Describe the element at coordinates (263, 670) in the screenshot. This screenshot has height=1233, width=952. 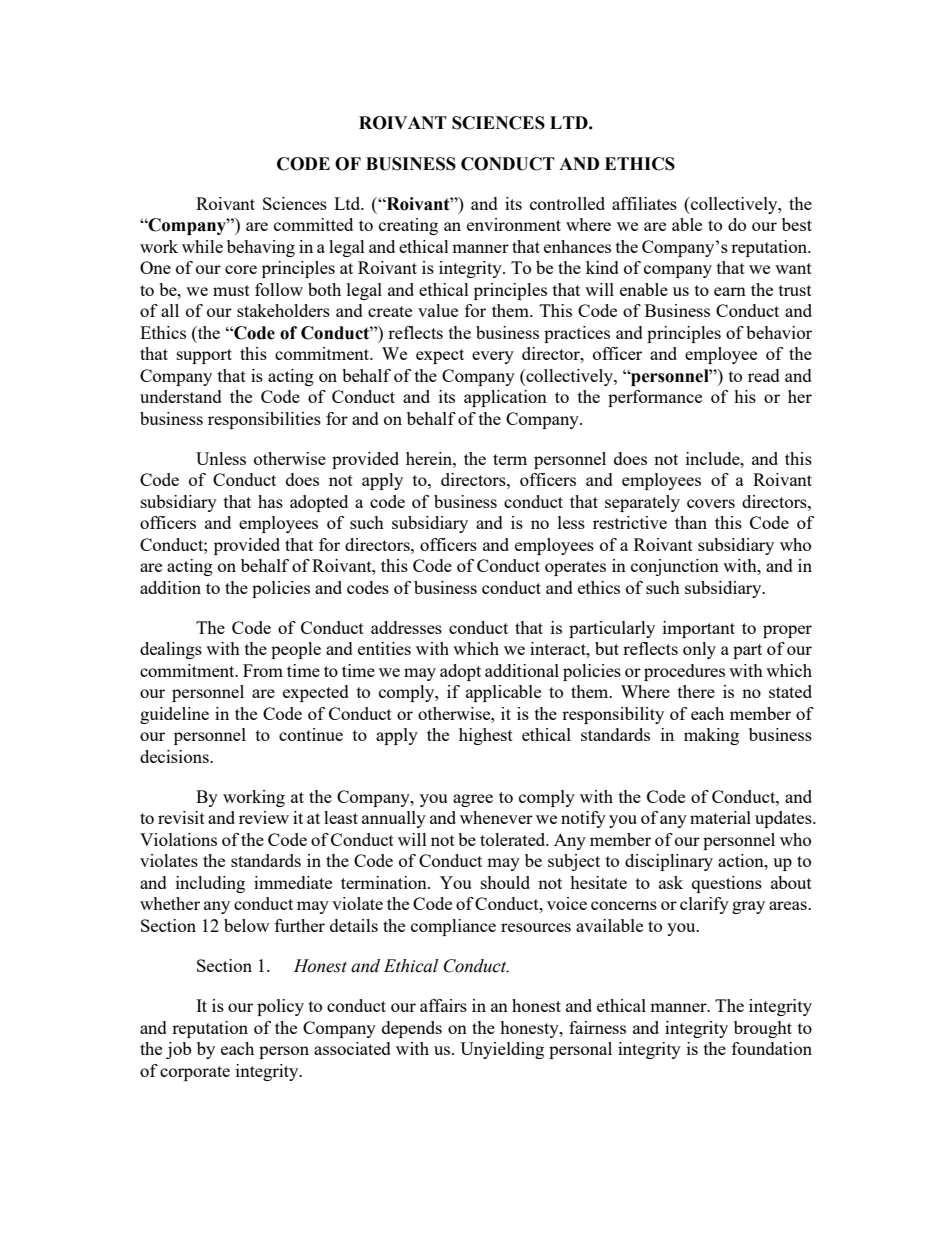
I see `From` at that location.
